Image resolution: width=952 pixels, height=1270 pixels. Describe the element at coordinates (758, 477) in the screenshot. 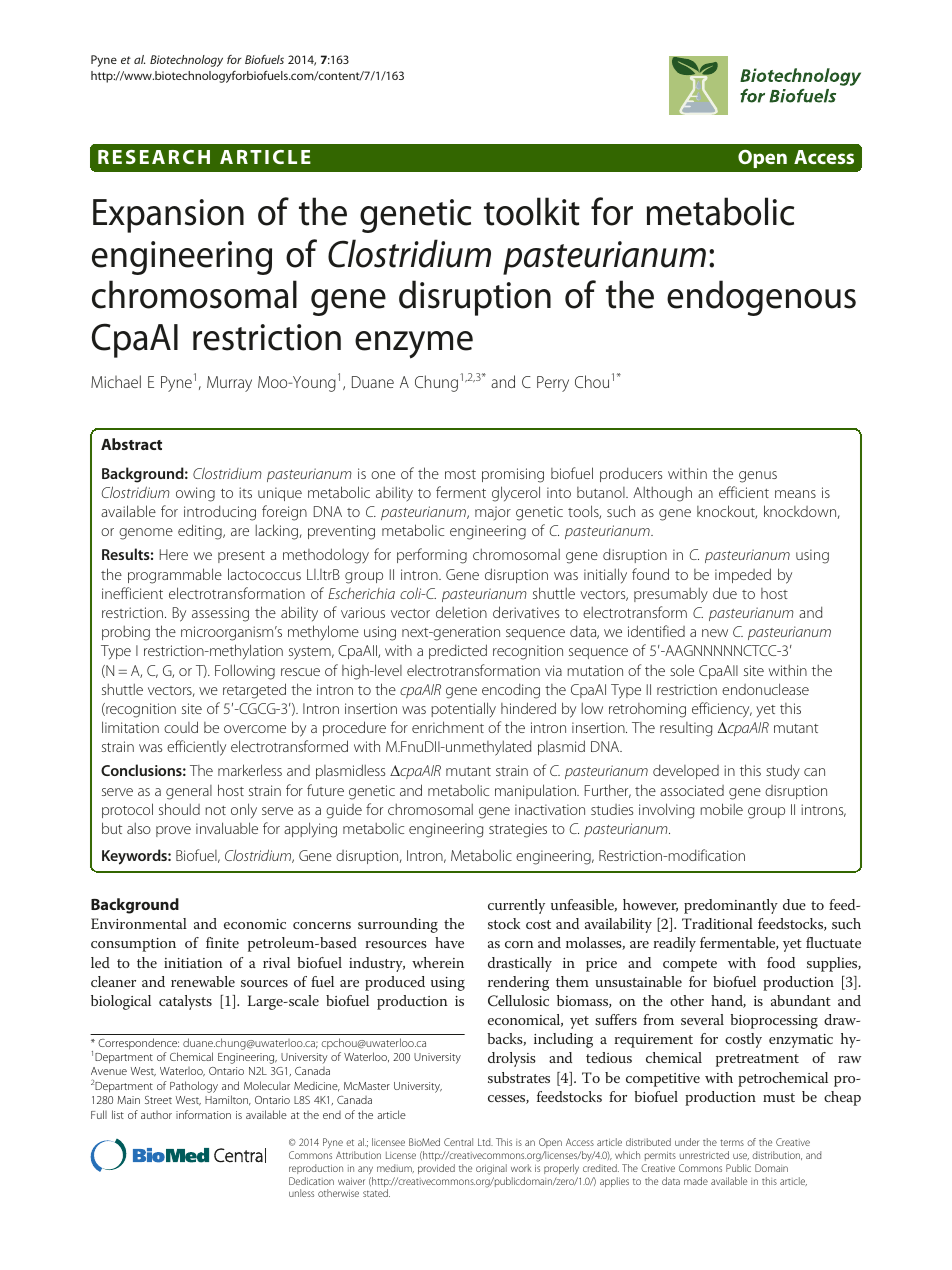

I see `genus` at that location.
